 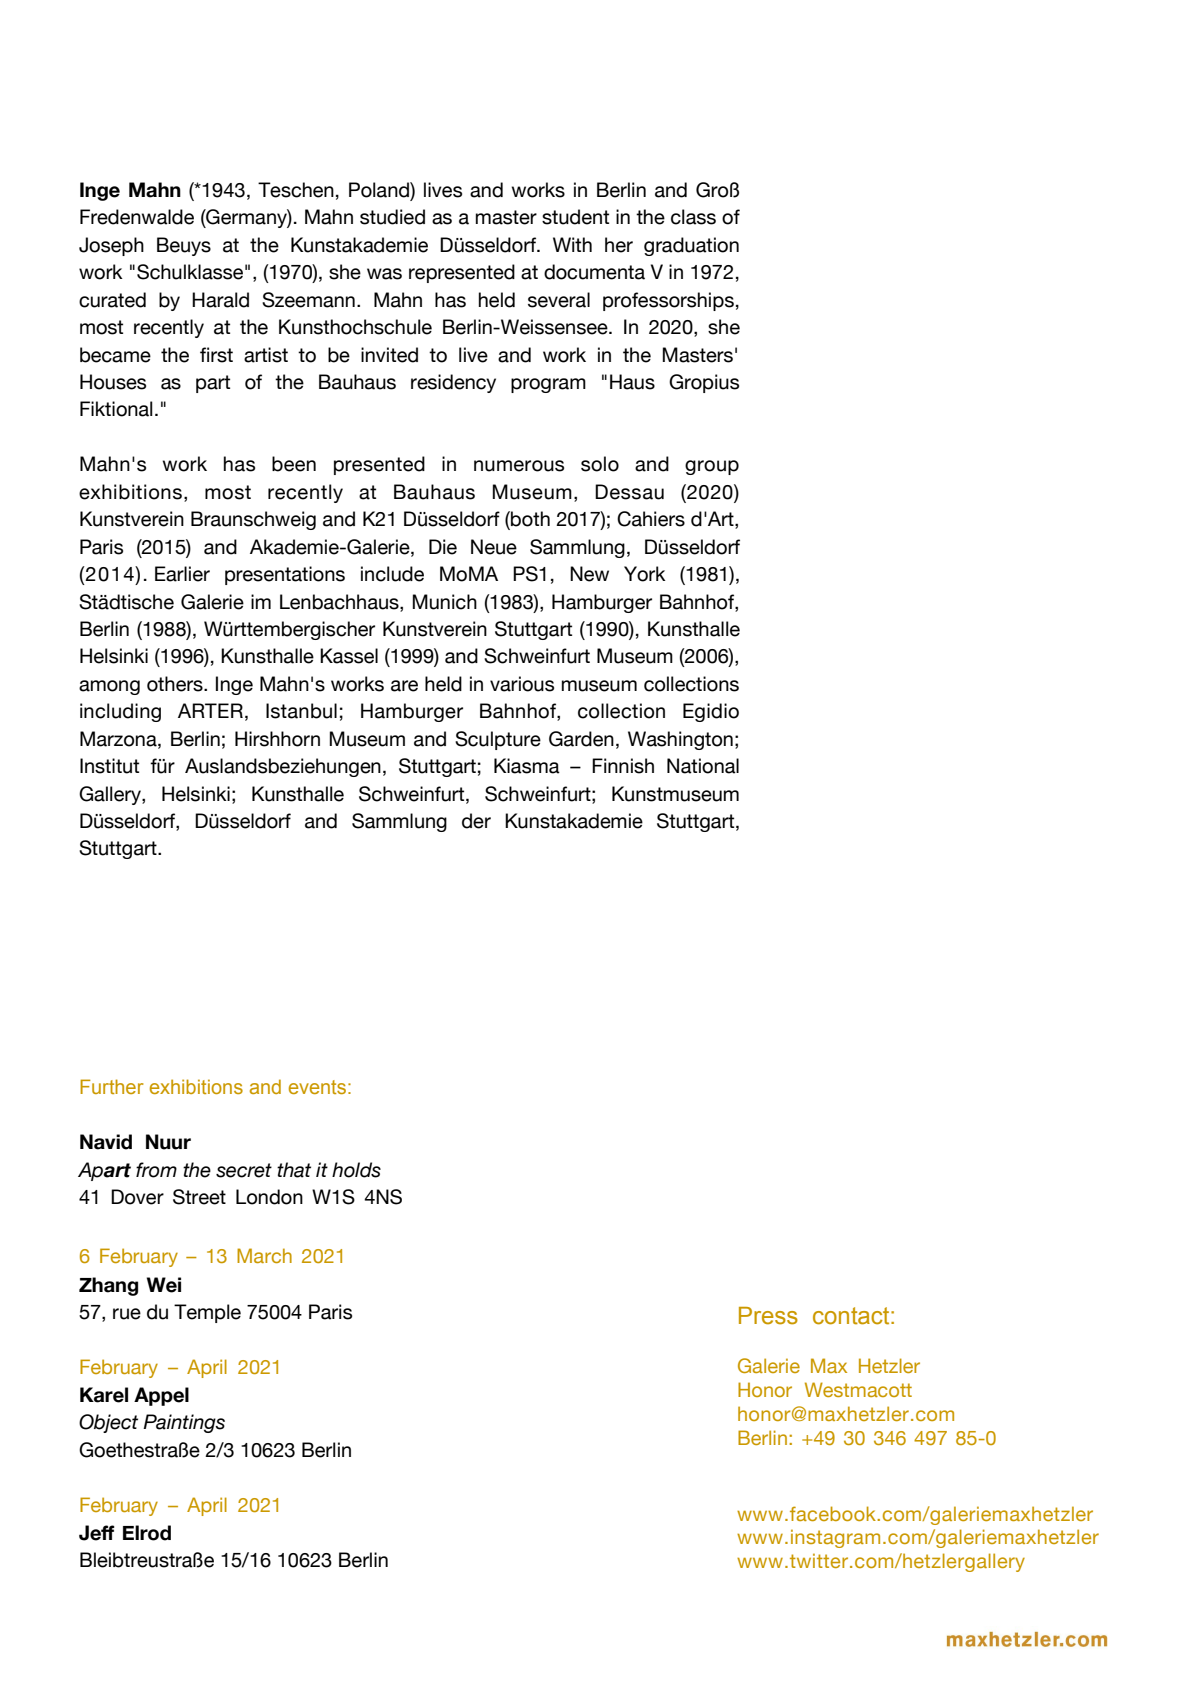 I want to click on class, so click(x=693, y=217).
